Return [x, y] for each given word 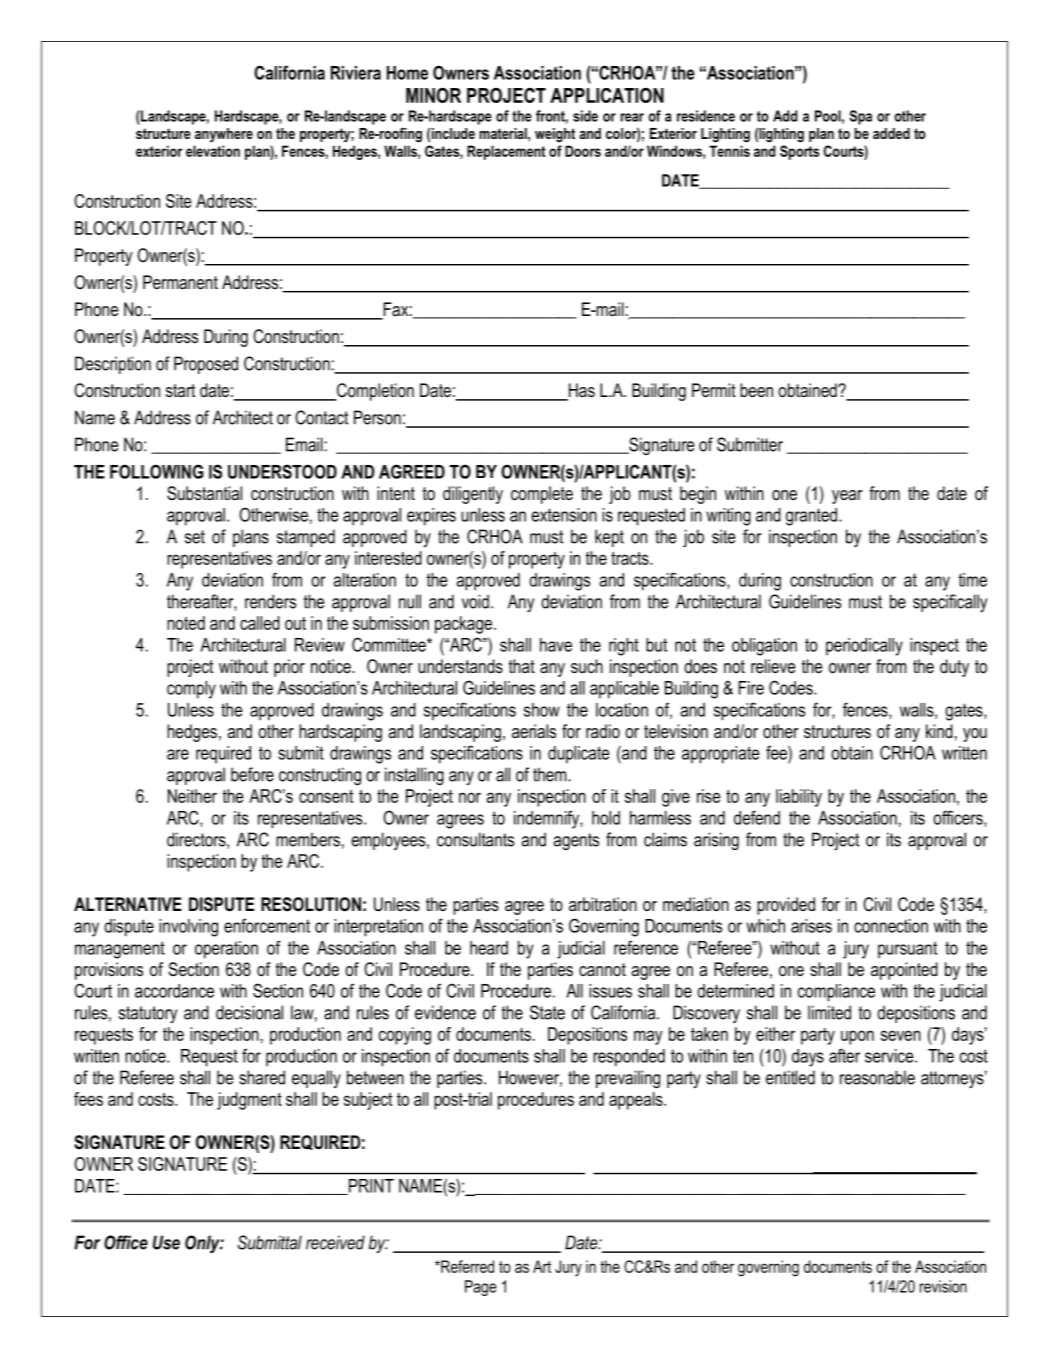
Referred [466, 1266]
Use [166, 1242]
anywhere [224, 135]
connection [891, 926]
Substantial [204, 493]
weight [555, 135]
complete [542, 495]
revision [943, 1286]
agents [576, 841]
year [847, 497]
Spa [861, 117]
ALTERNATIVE [128, 904]
